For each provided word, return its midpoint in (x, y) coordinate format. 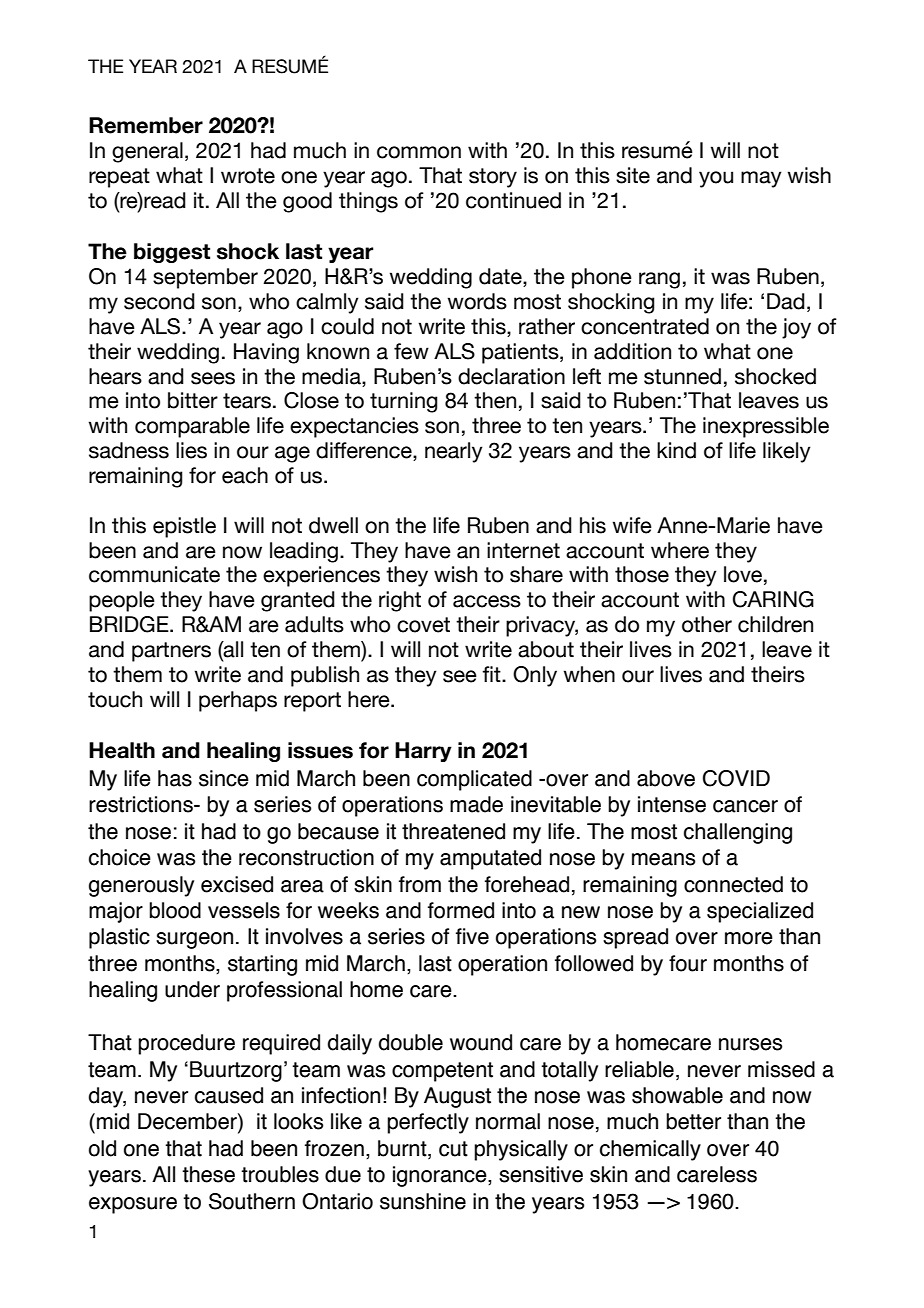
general (147, 152)
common (419, 152)
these (208, 1174)
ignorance (441, 1176)
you (716, 179)
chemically (650, 1150)
